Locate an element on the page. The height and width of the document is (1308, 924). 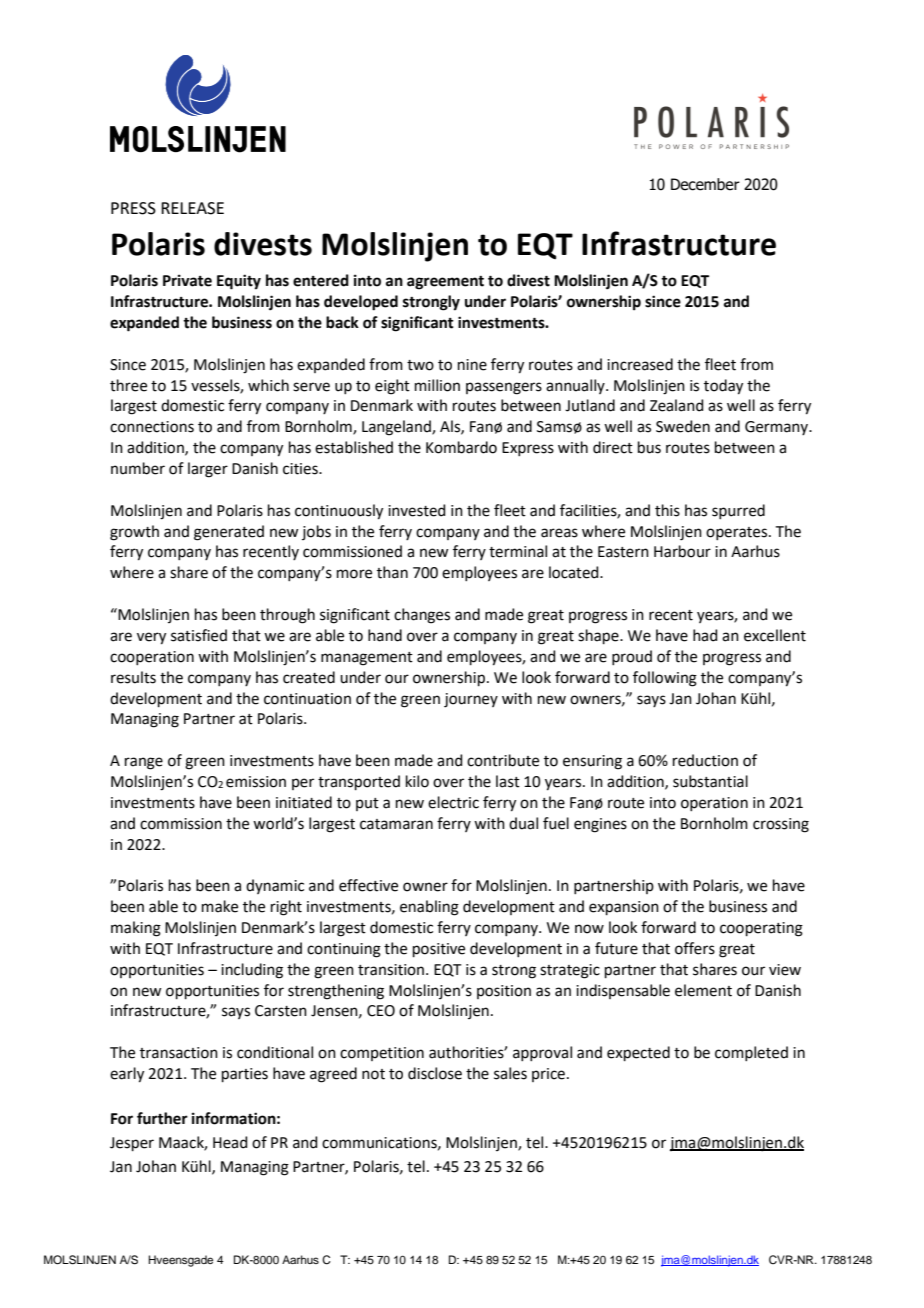
further is located at coordinates (162, 1118).
